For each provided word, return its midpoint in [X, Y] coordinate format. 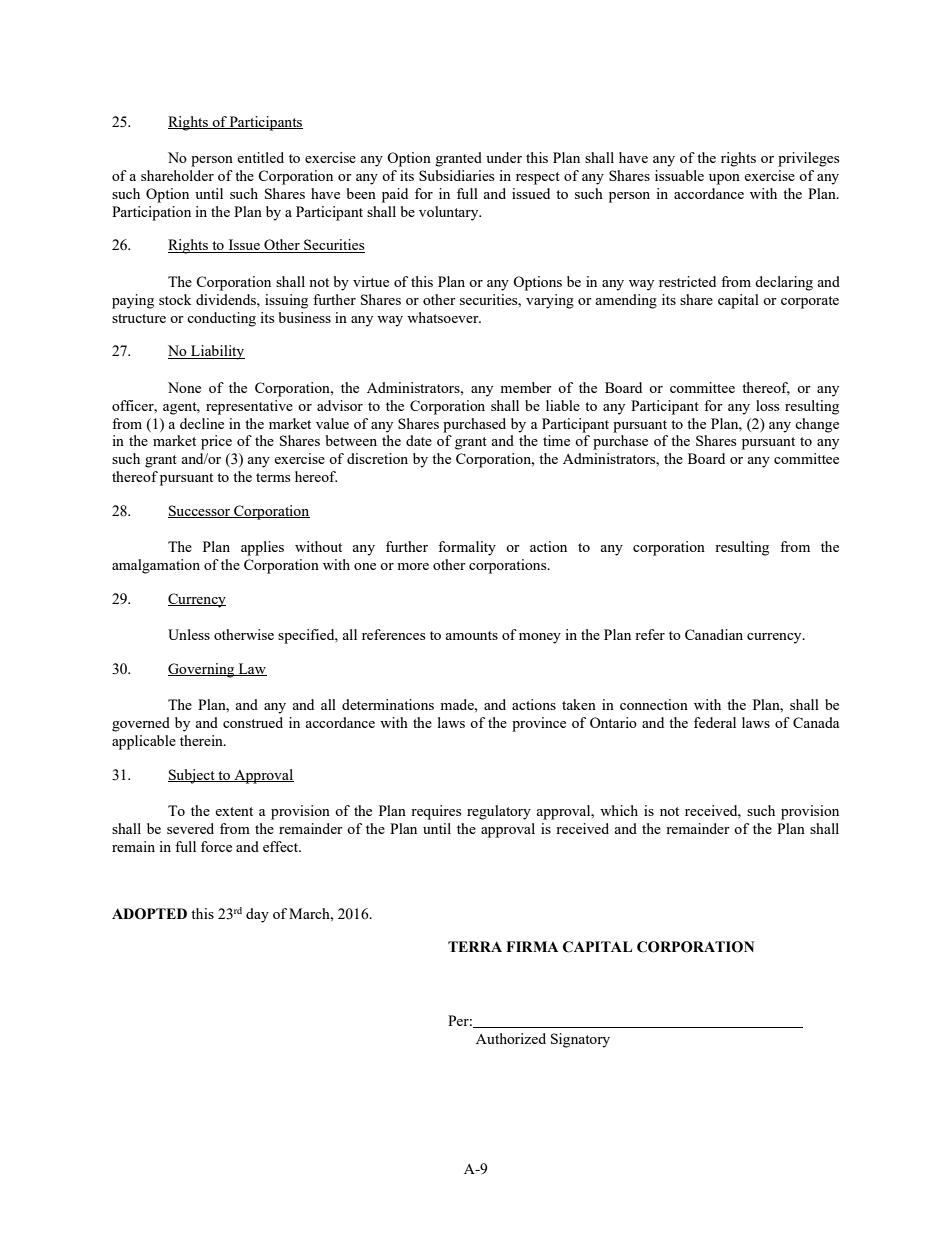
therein [202, 740]
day [257, 915]
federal [715, 722]
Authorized [511, 1038]
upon [724, 179]
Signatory [580, 1040]
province [539, 724]
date [419, 440]
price [216, 442]
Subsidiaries [456, 175]
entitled [260, 157]
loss [767, 405]
